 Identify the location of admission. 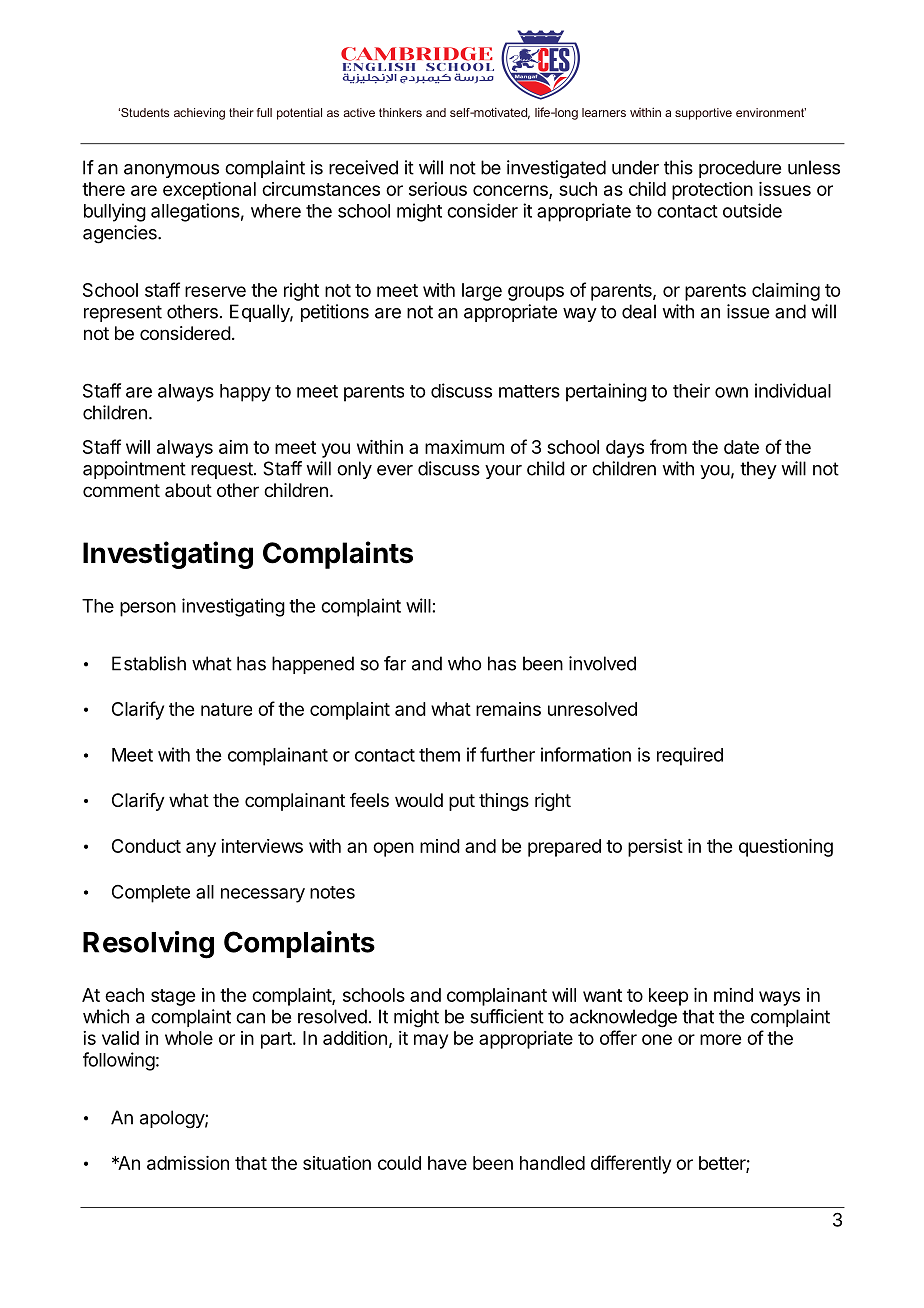
(188, 1163).
